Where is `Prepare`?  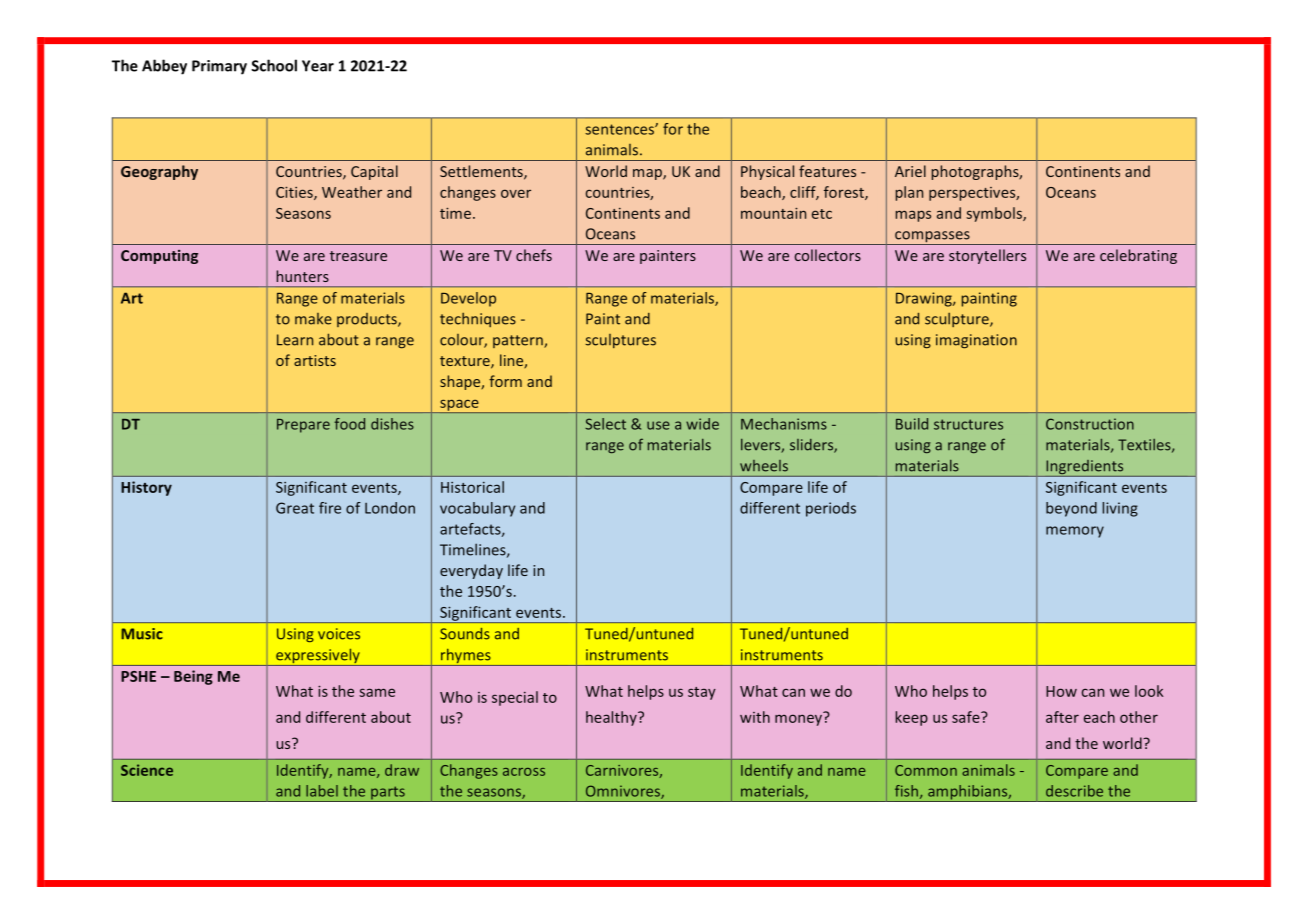 Prepare is located at coordinates (303, 426).
